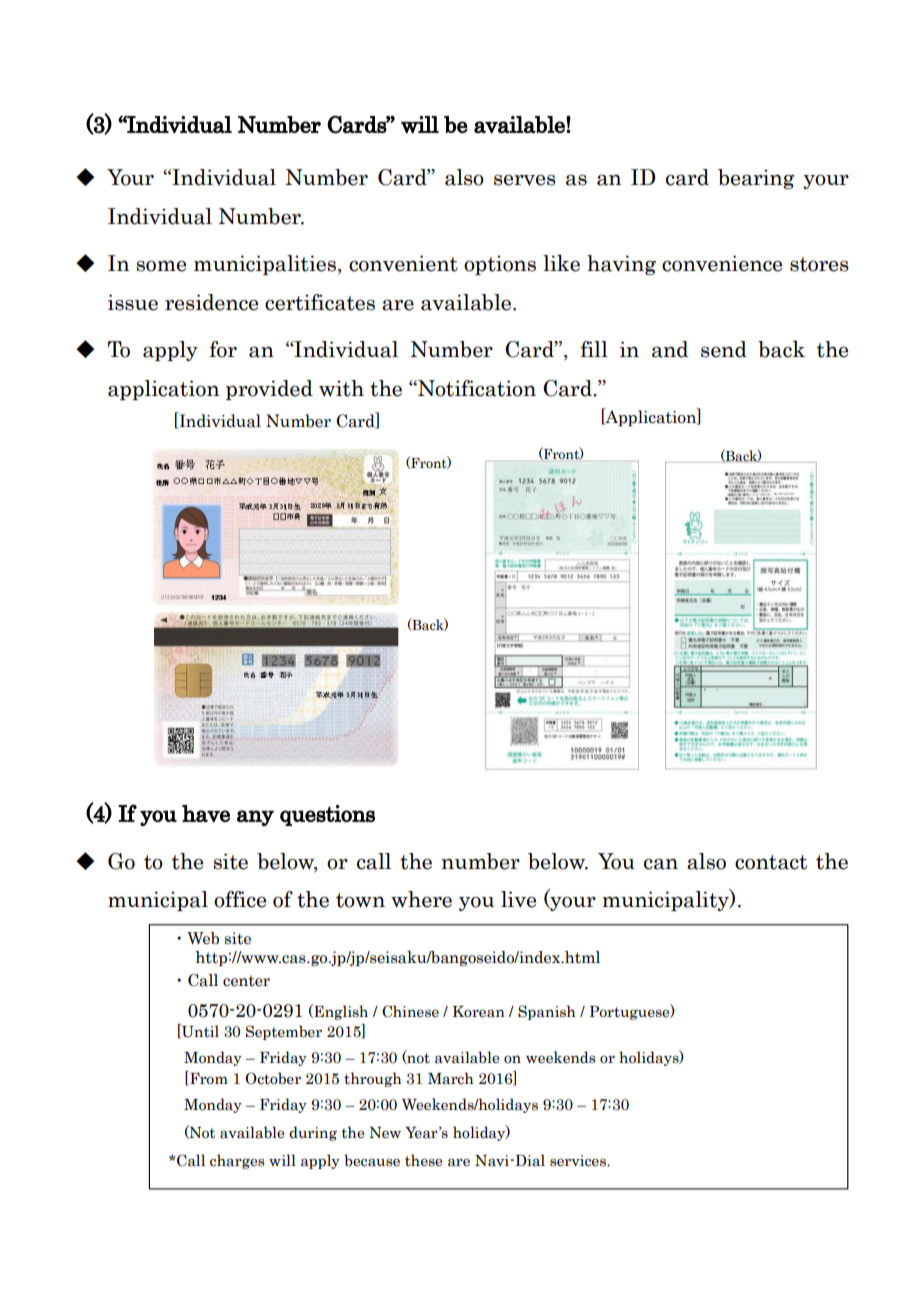  What do you see at coordinates (518, 899) in the screenshot?
I see `live` at bounding box center [518, 899].
